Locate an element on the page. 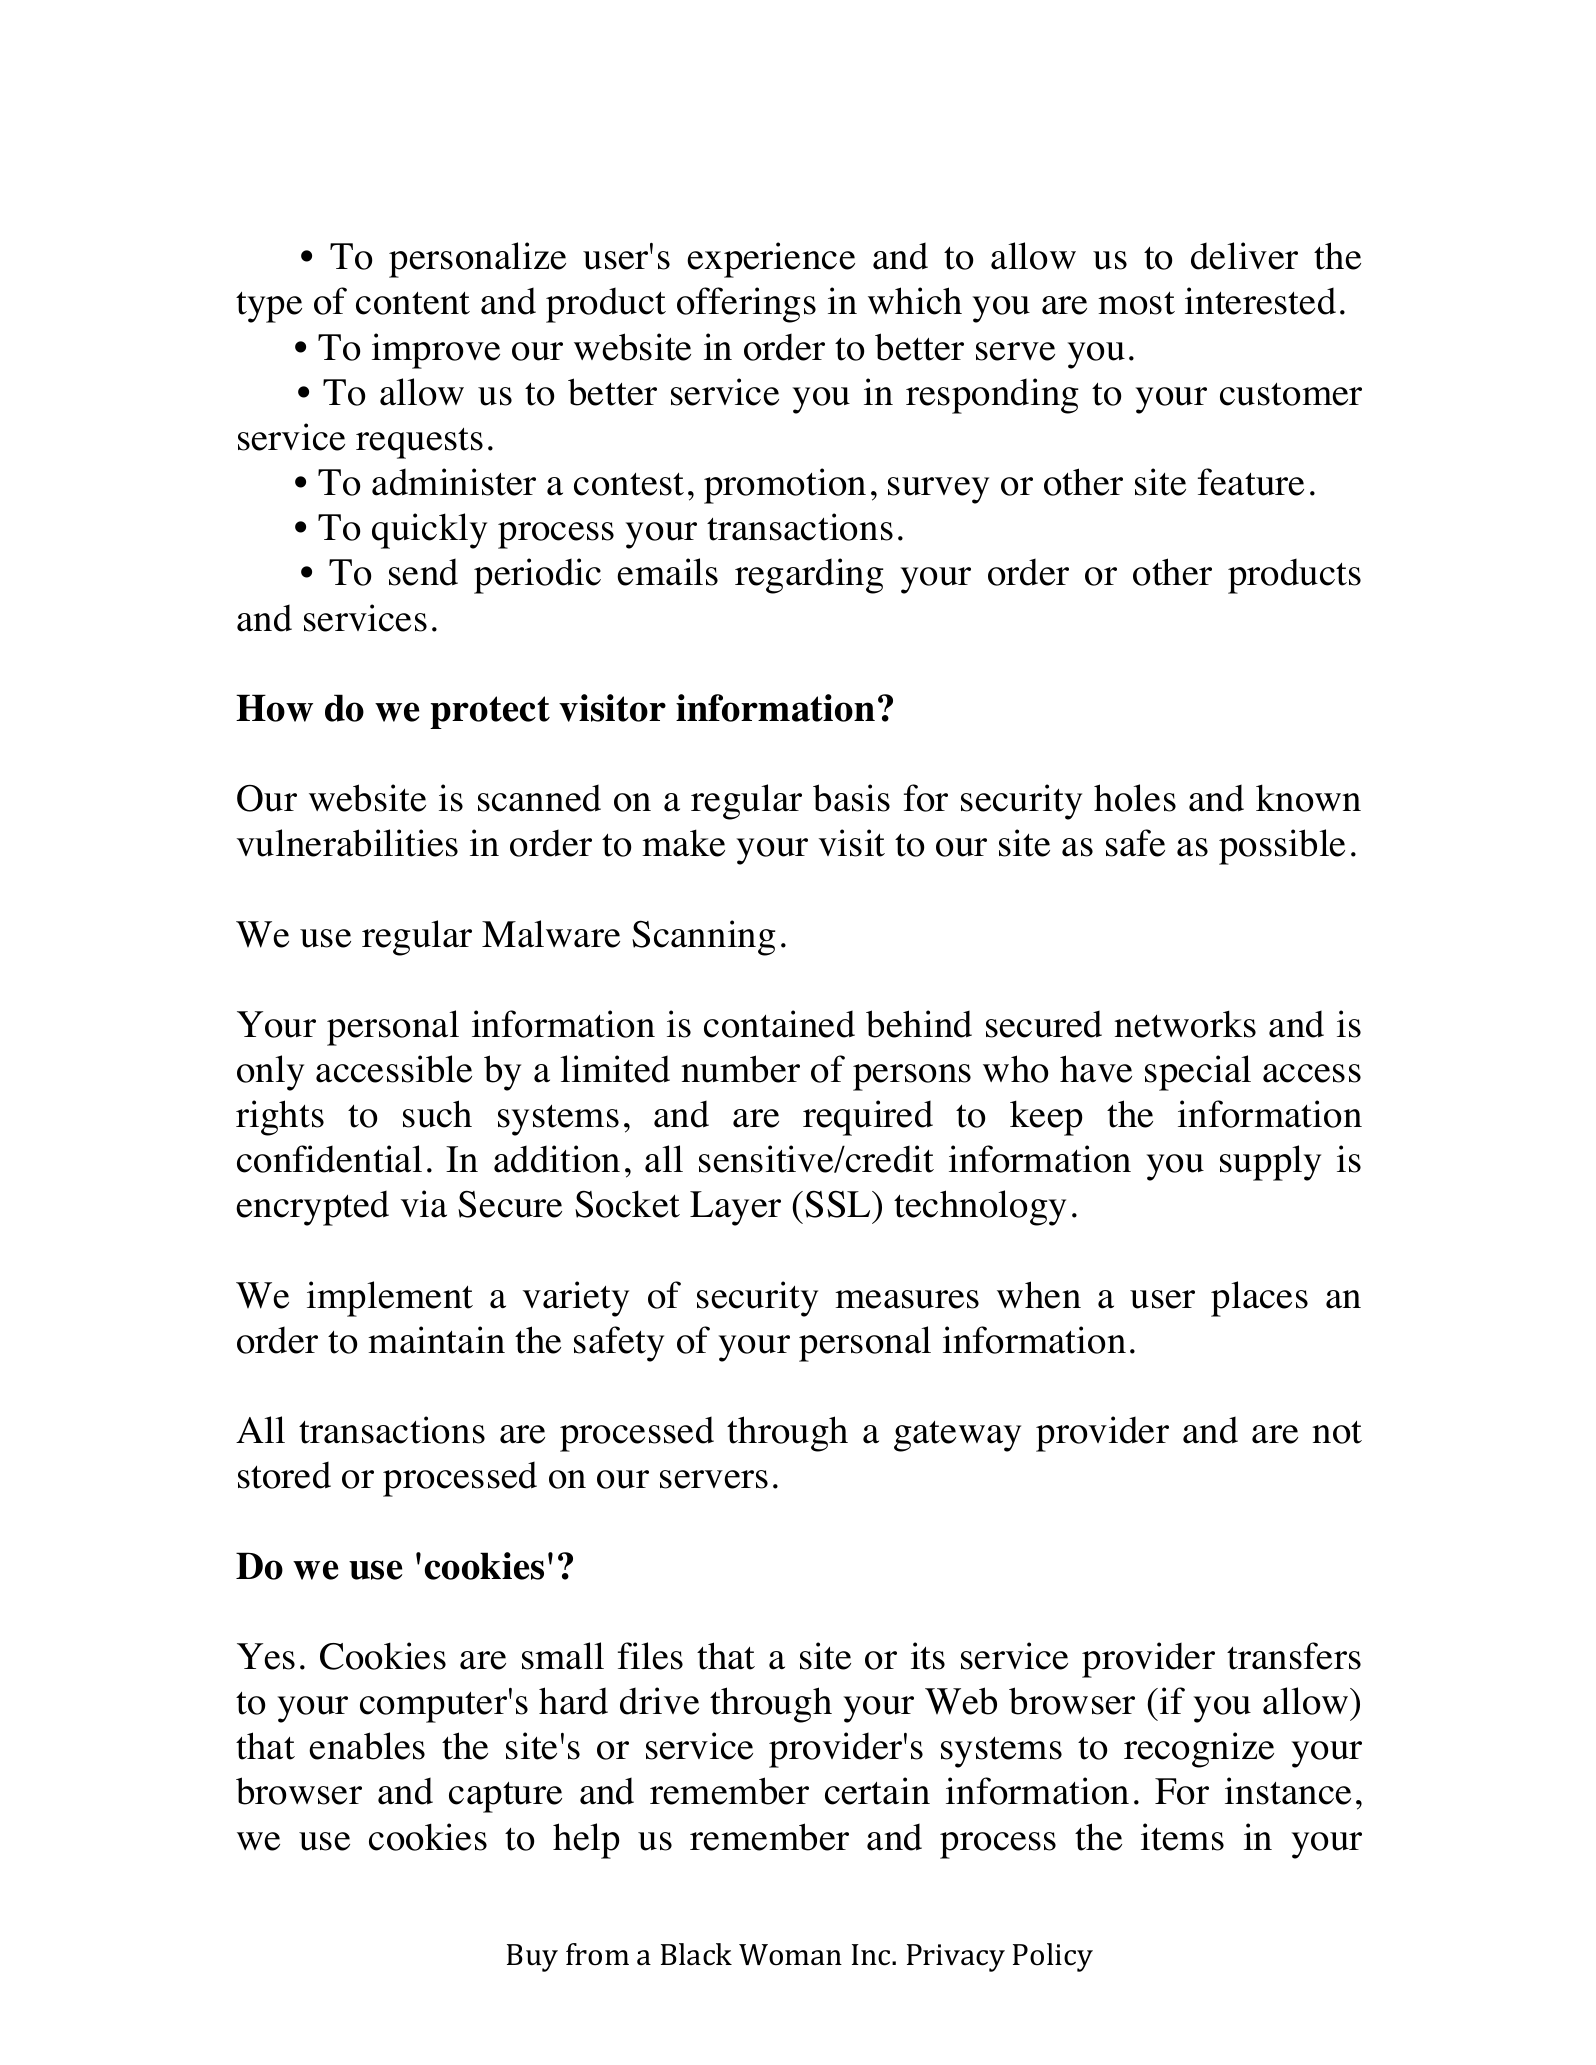 The image size is (1596, 2065). interested is located at coordinates (1260, 301).
